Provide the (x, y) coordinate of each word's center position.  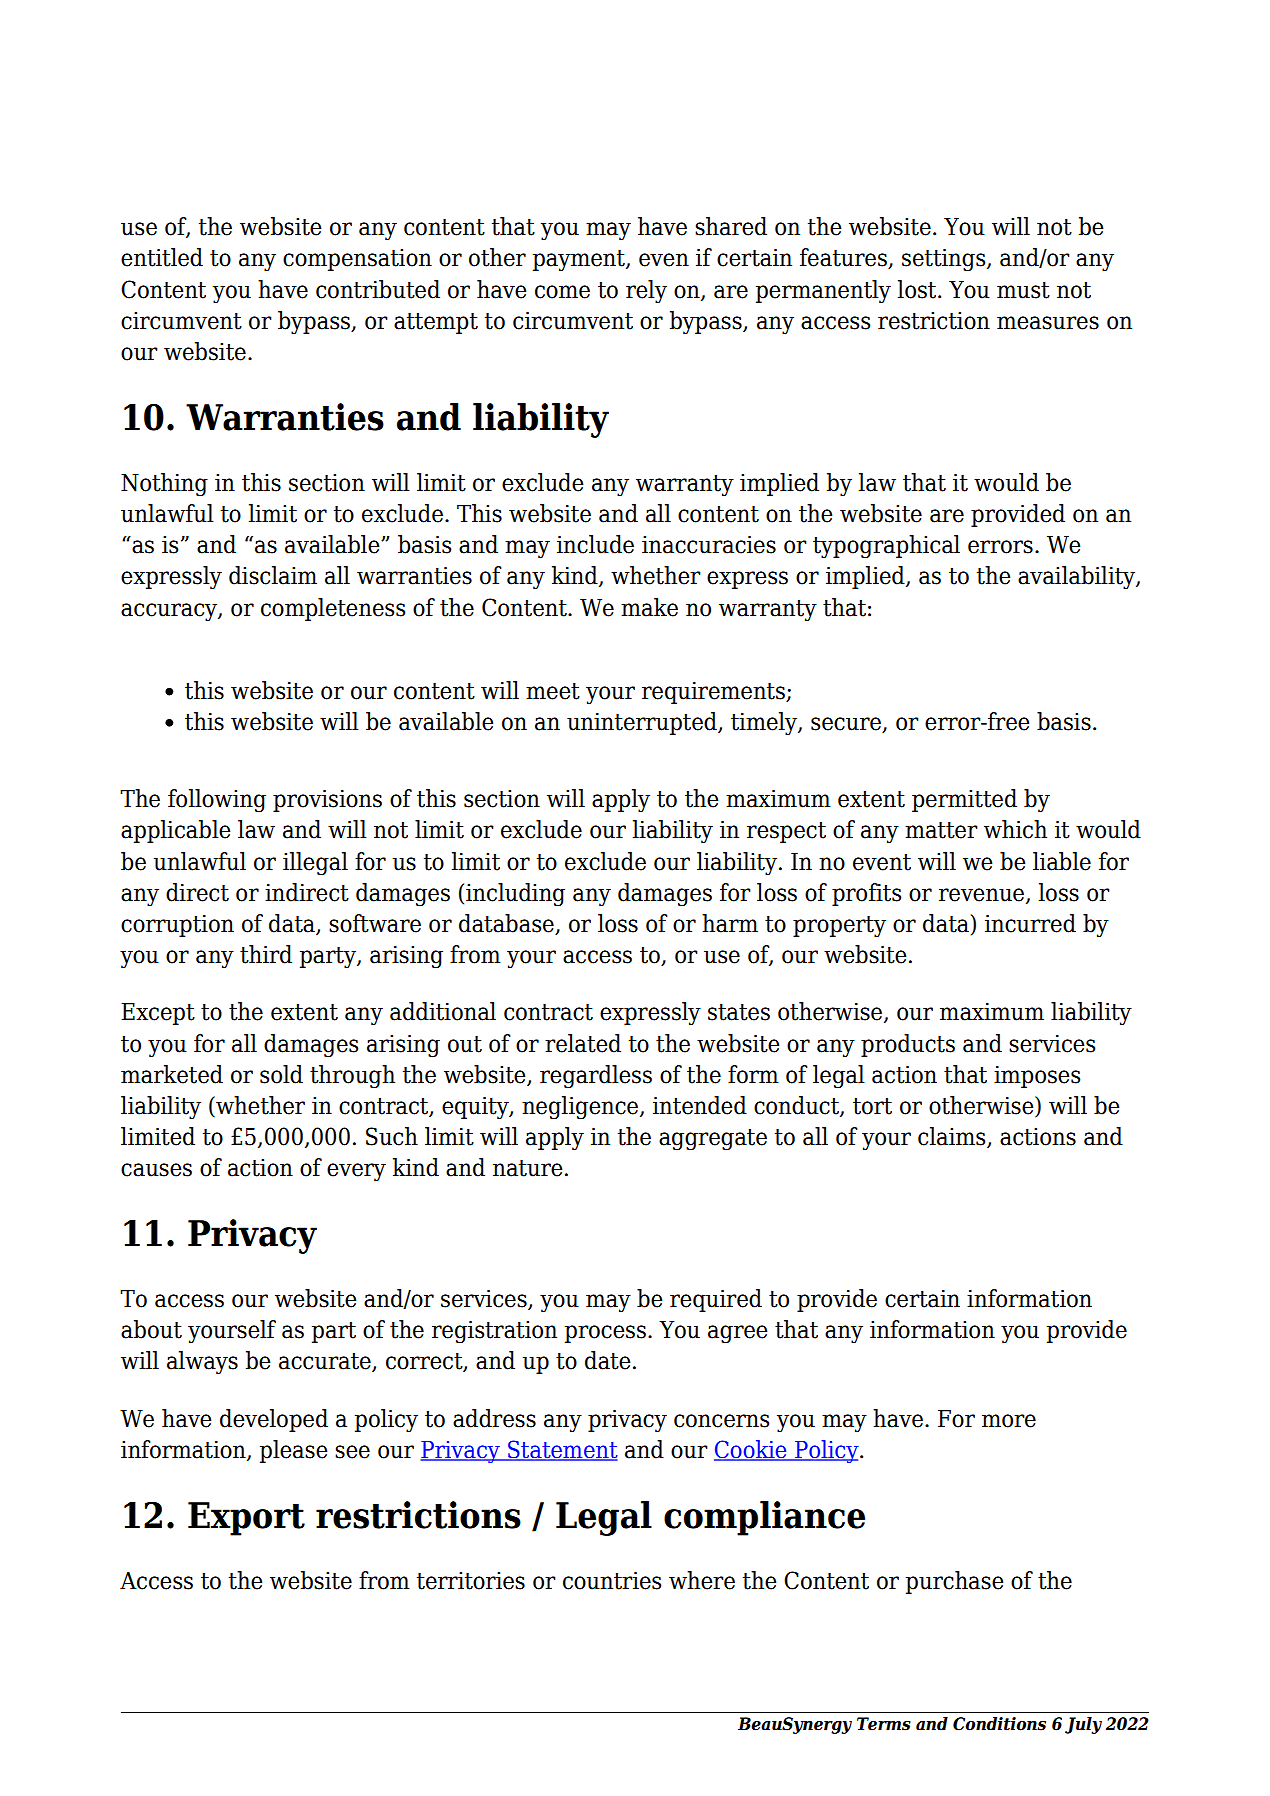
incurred (1030, 923)
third (266, 954)
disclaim (273, 575)
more (1009, 1421)
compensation (357, 260)
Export (246, 1519)
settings (945, 260)
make (649, 607)
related (583, 1043)
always (202, 1363)
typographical (886, 547)
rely (646, 292)
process (605, 1334)
